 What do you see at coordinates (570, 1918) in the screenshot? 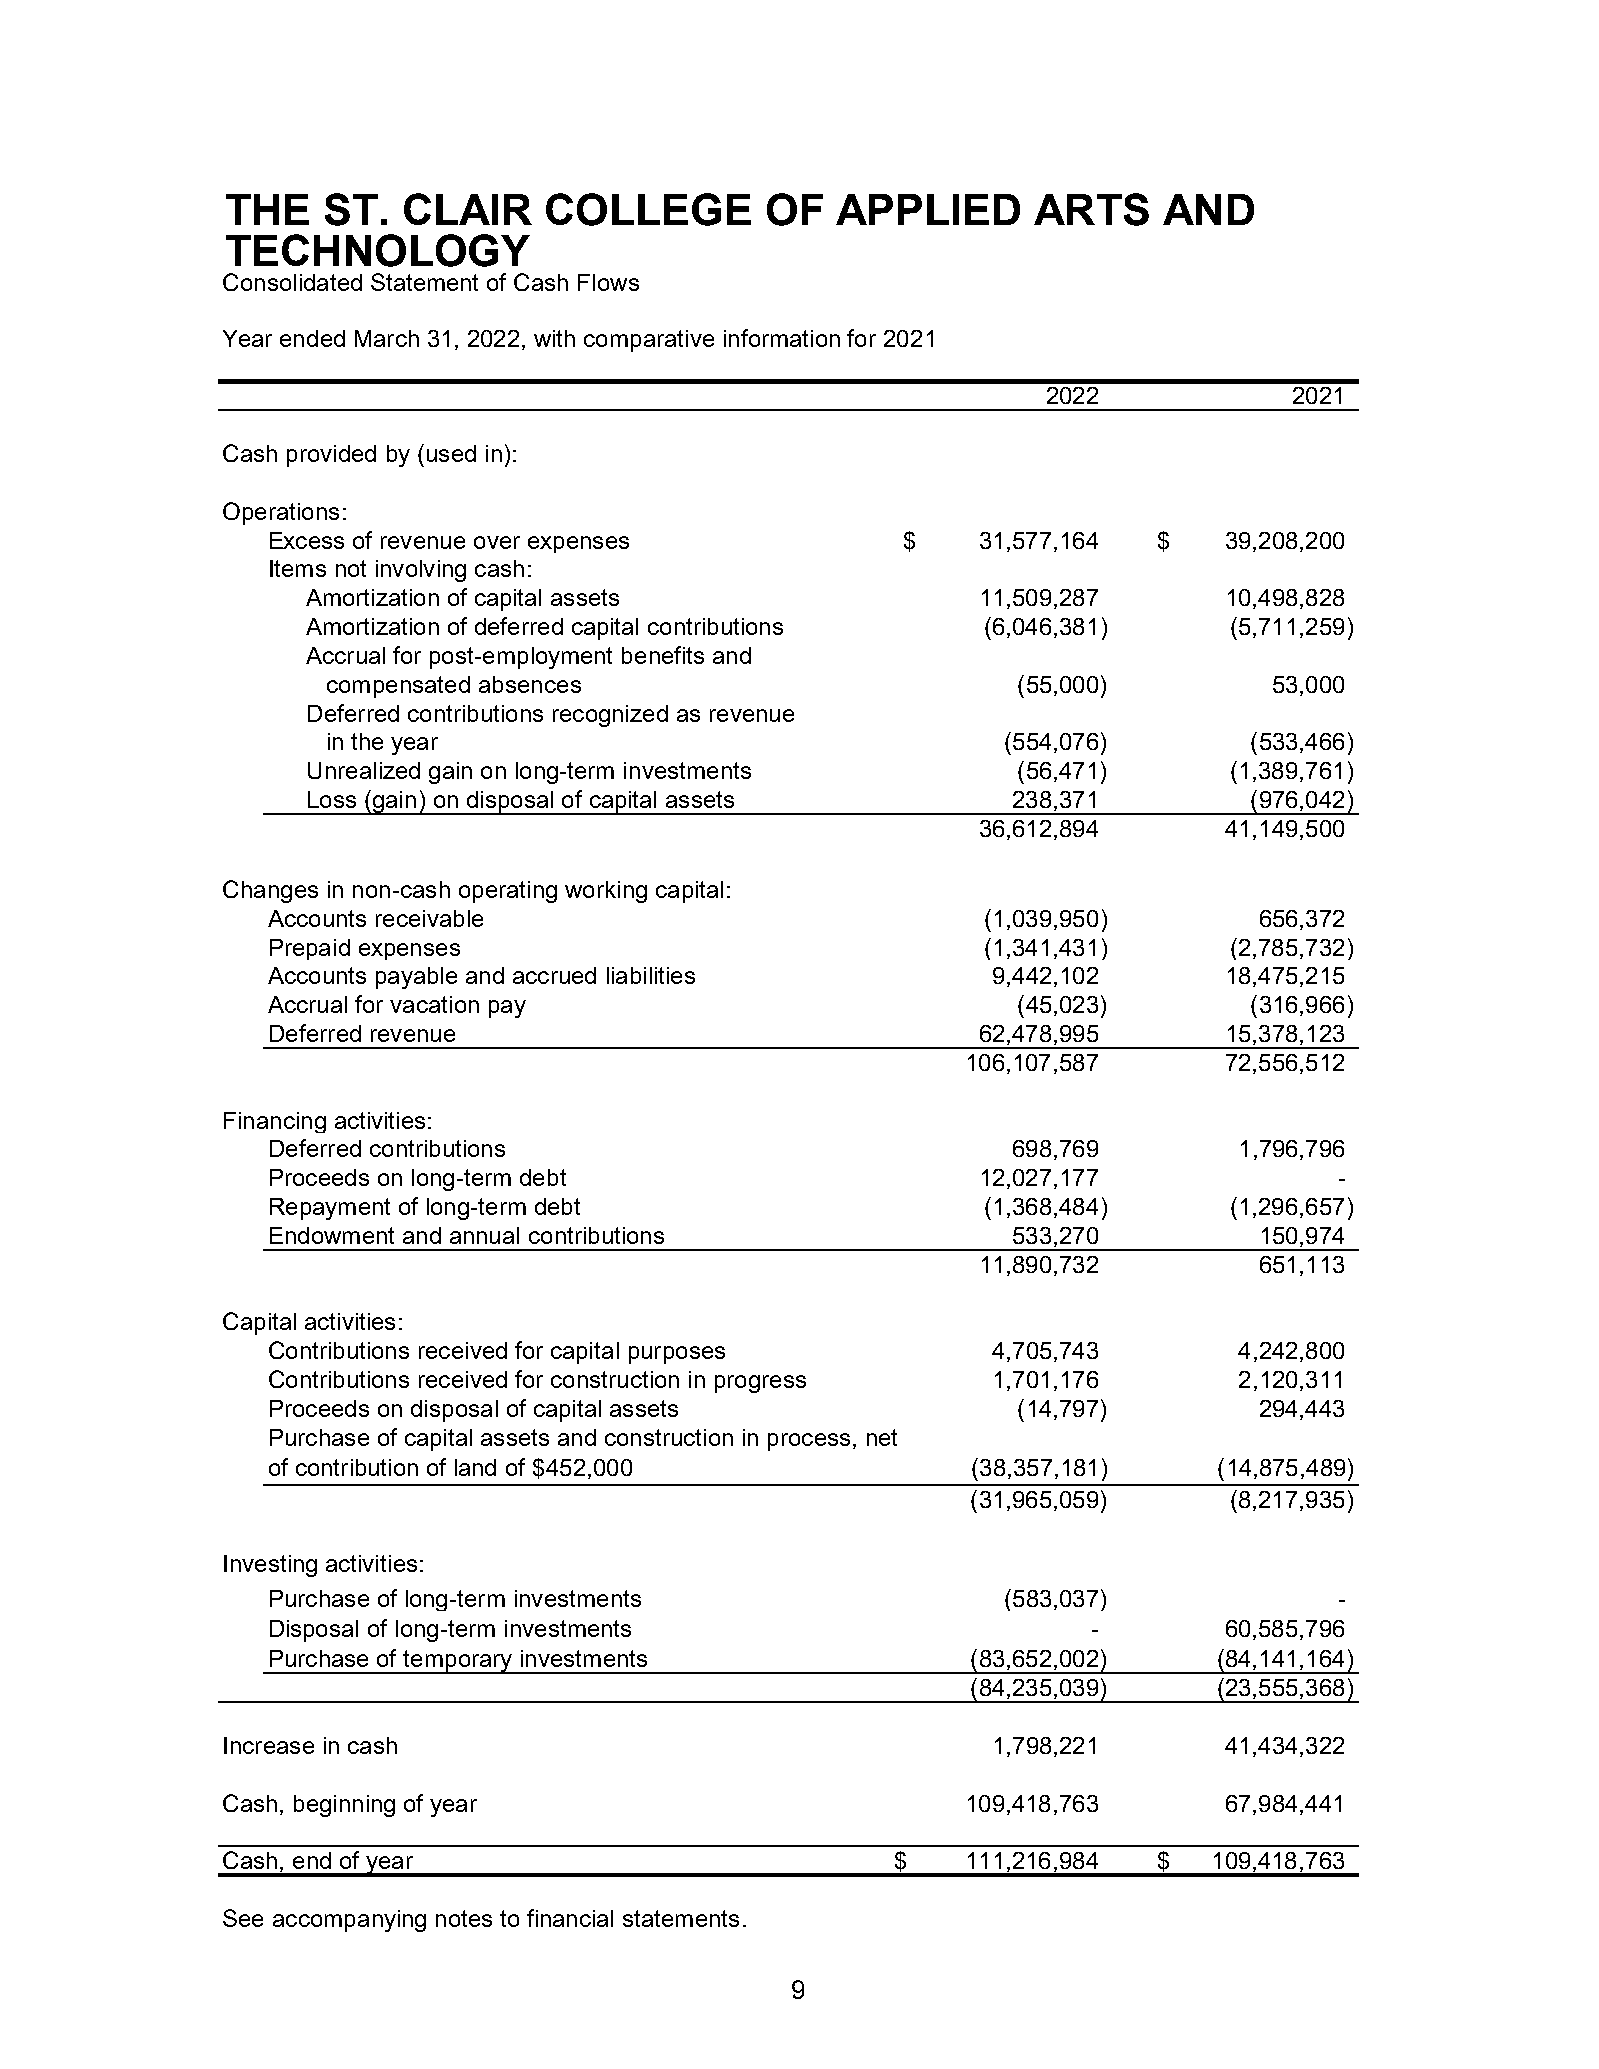
I see `financial` at bounding box center [570, 1918].
